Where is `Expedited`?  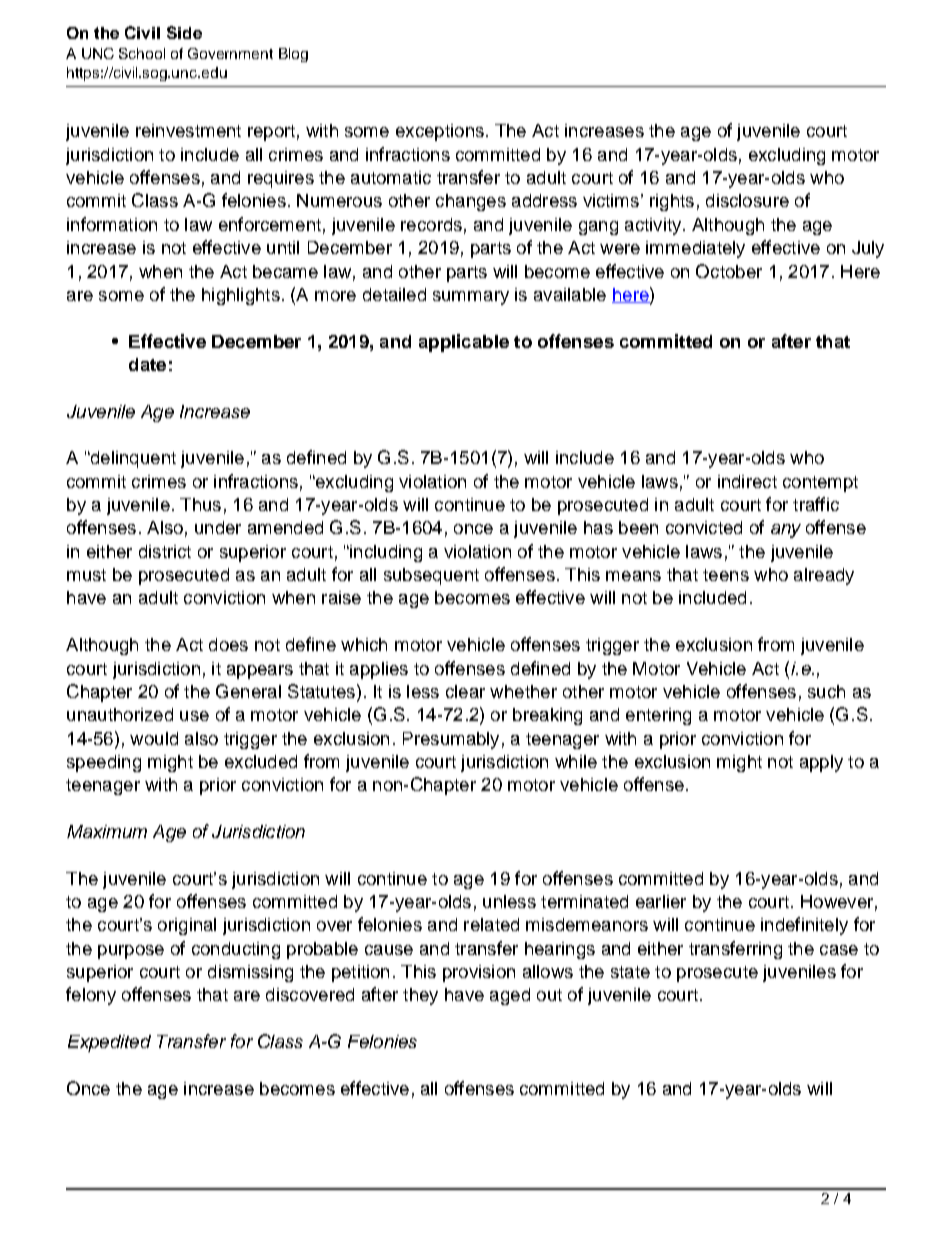
Expedited is located at coordinates (109, 1043).
